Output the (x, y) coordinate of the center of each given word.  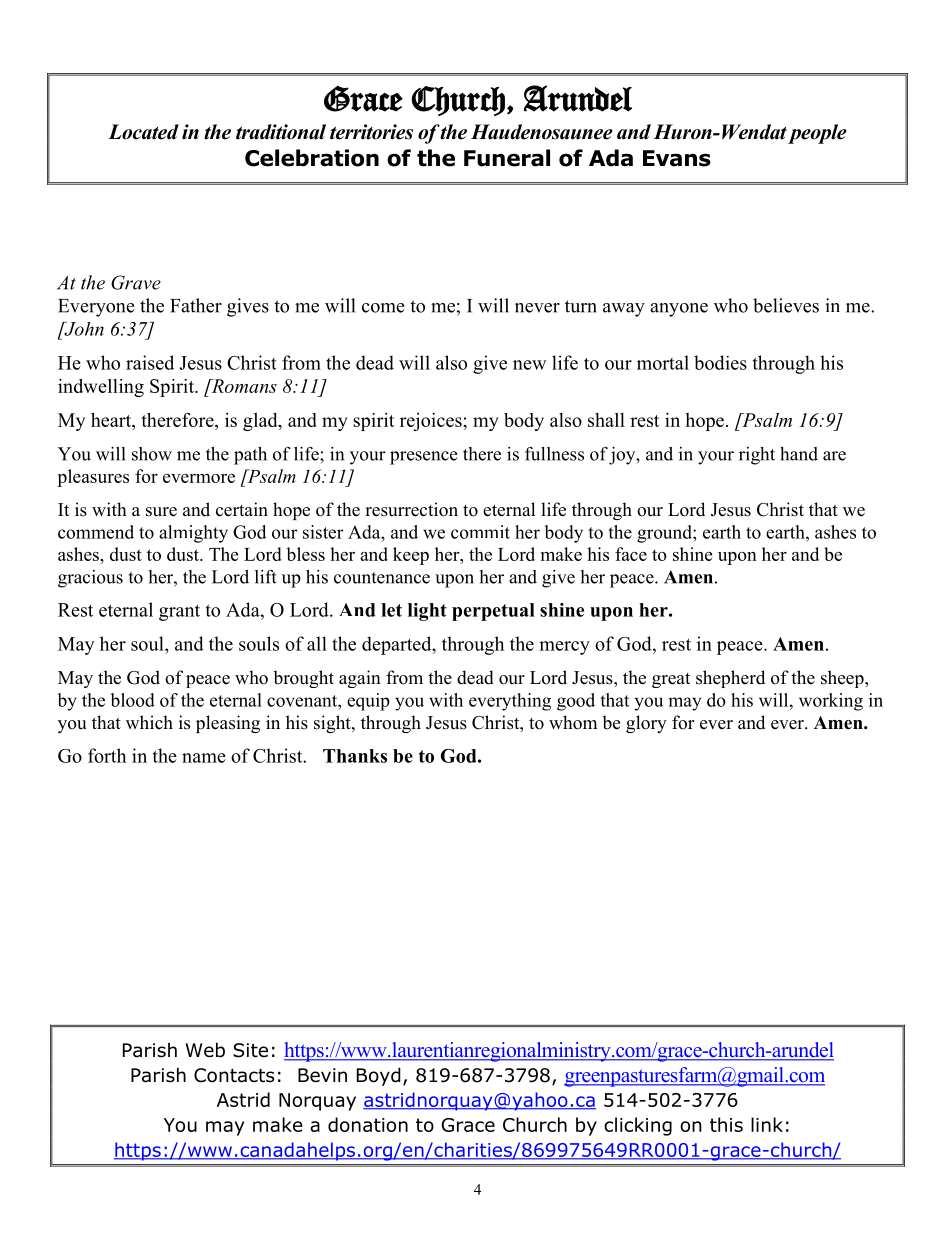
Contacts (234, 1075)
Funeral (507, 158)
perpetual (493, 612)
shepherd (730, 679)
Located (143, 132)
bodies (720, 362)
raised (150, 362)
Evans (677, 158)
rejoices (432, 422)
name (204, 758)
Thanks (355, 756)
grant (179, 612)
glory (646, 724)
